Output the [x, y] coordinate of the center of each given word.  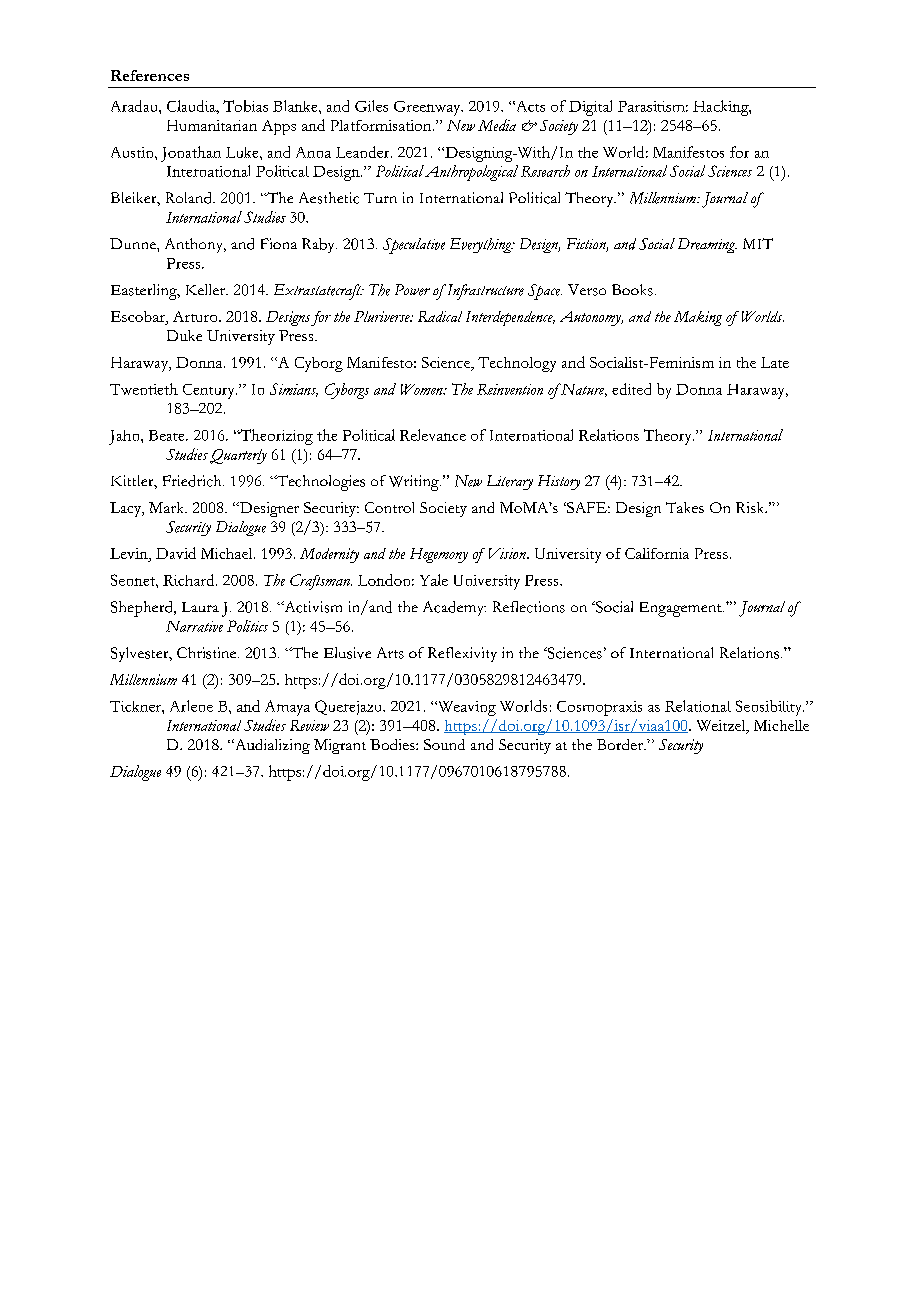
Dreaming [707, 245]
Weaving [465, 708]
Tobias [245, 106]
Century [210, 391]
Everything [482, 245]
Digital [590, 108]
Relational [698, 706]
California [657, 553]
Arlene [191, 706]
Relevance [433, 435]
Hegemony [439, 555]
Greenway [428, 108]
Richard [190, 580]
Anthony [195, 245]
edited [631, 389]
